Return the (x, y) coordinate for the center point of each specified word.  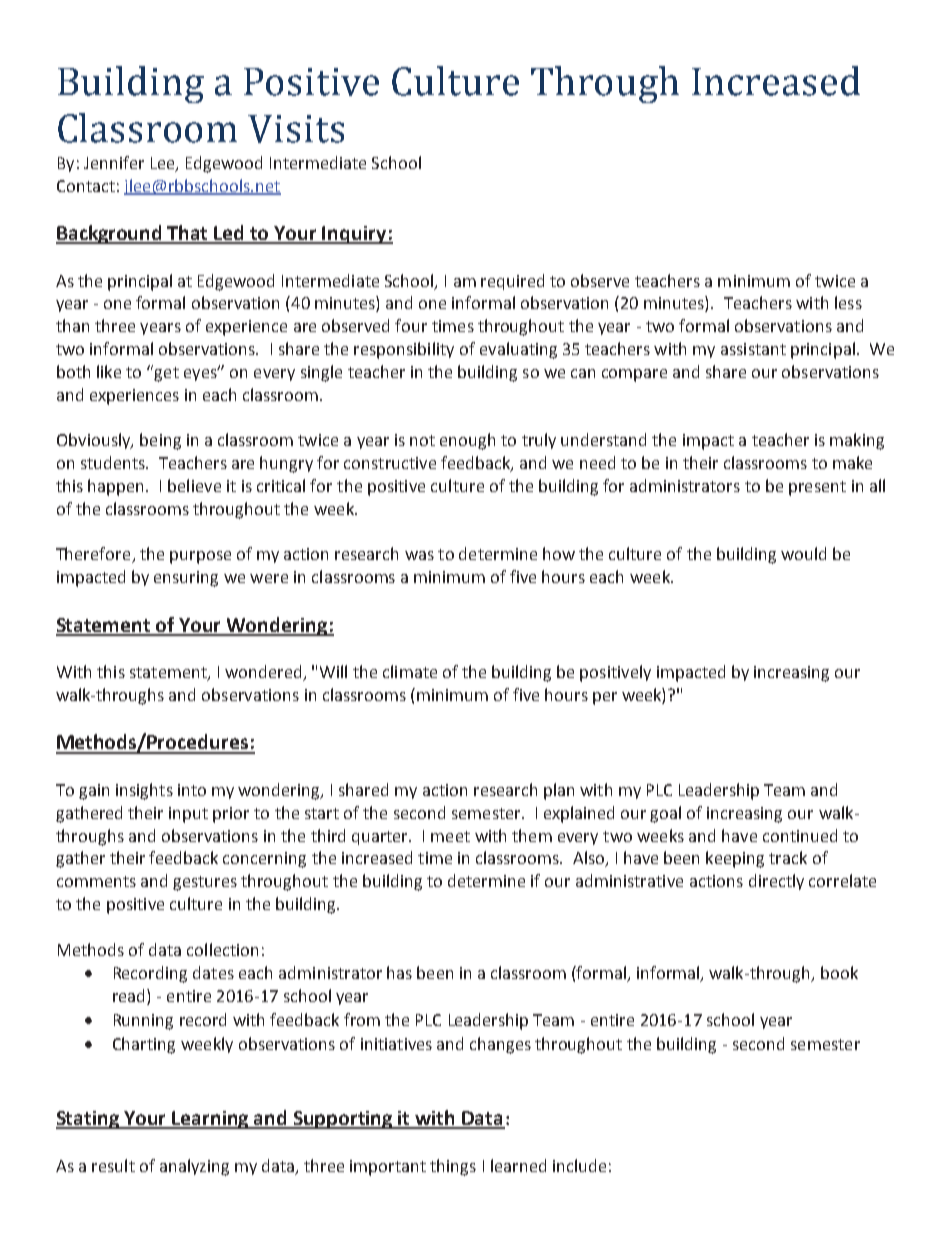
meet (450, 836)
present (817, 488)
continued (800, 835)
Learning (211, 1120)
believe (194, 485)
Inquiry (355, 235)
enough (467, 441)
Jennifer (114, 162)
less (848, 302)
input (188, 815)
